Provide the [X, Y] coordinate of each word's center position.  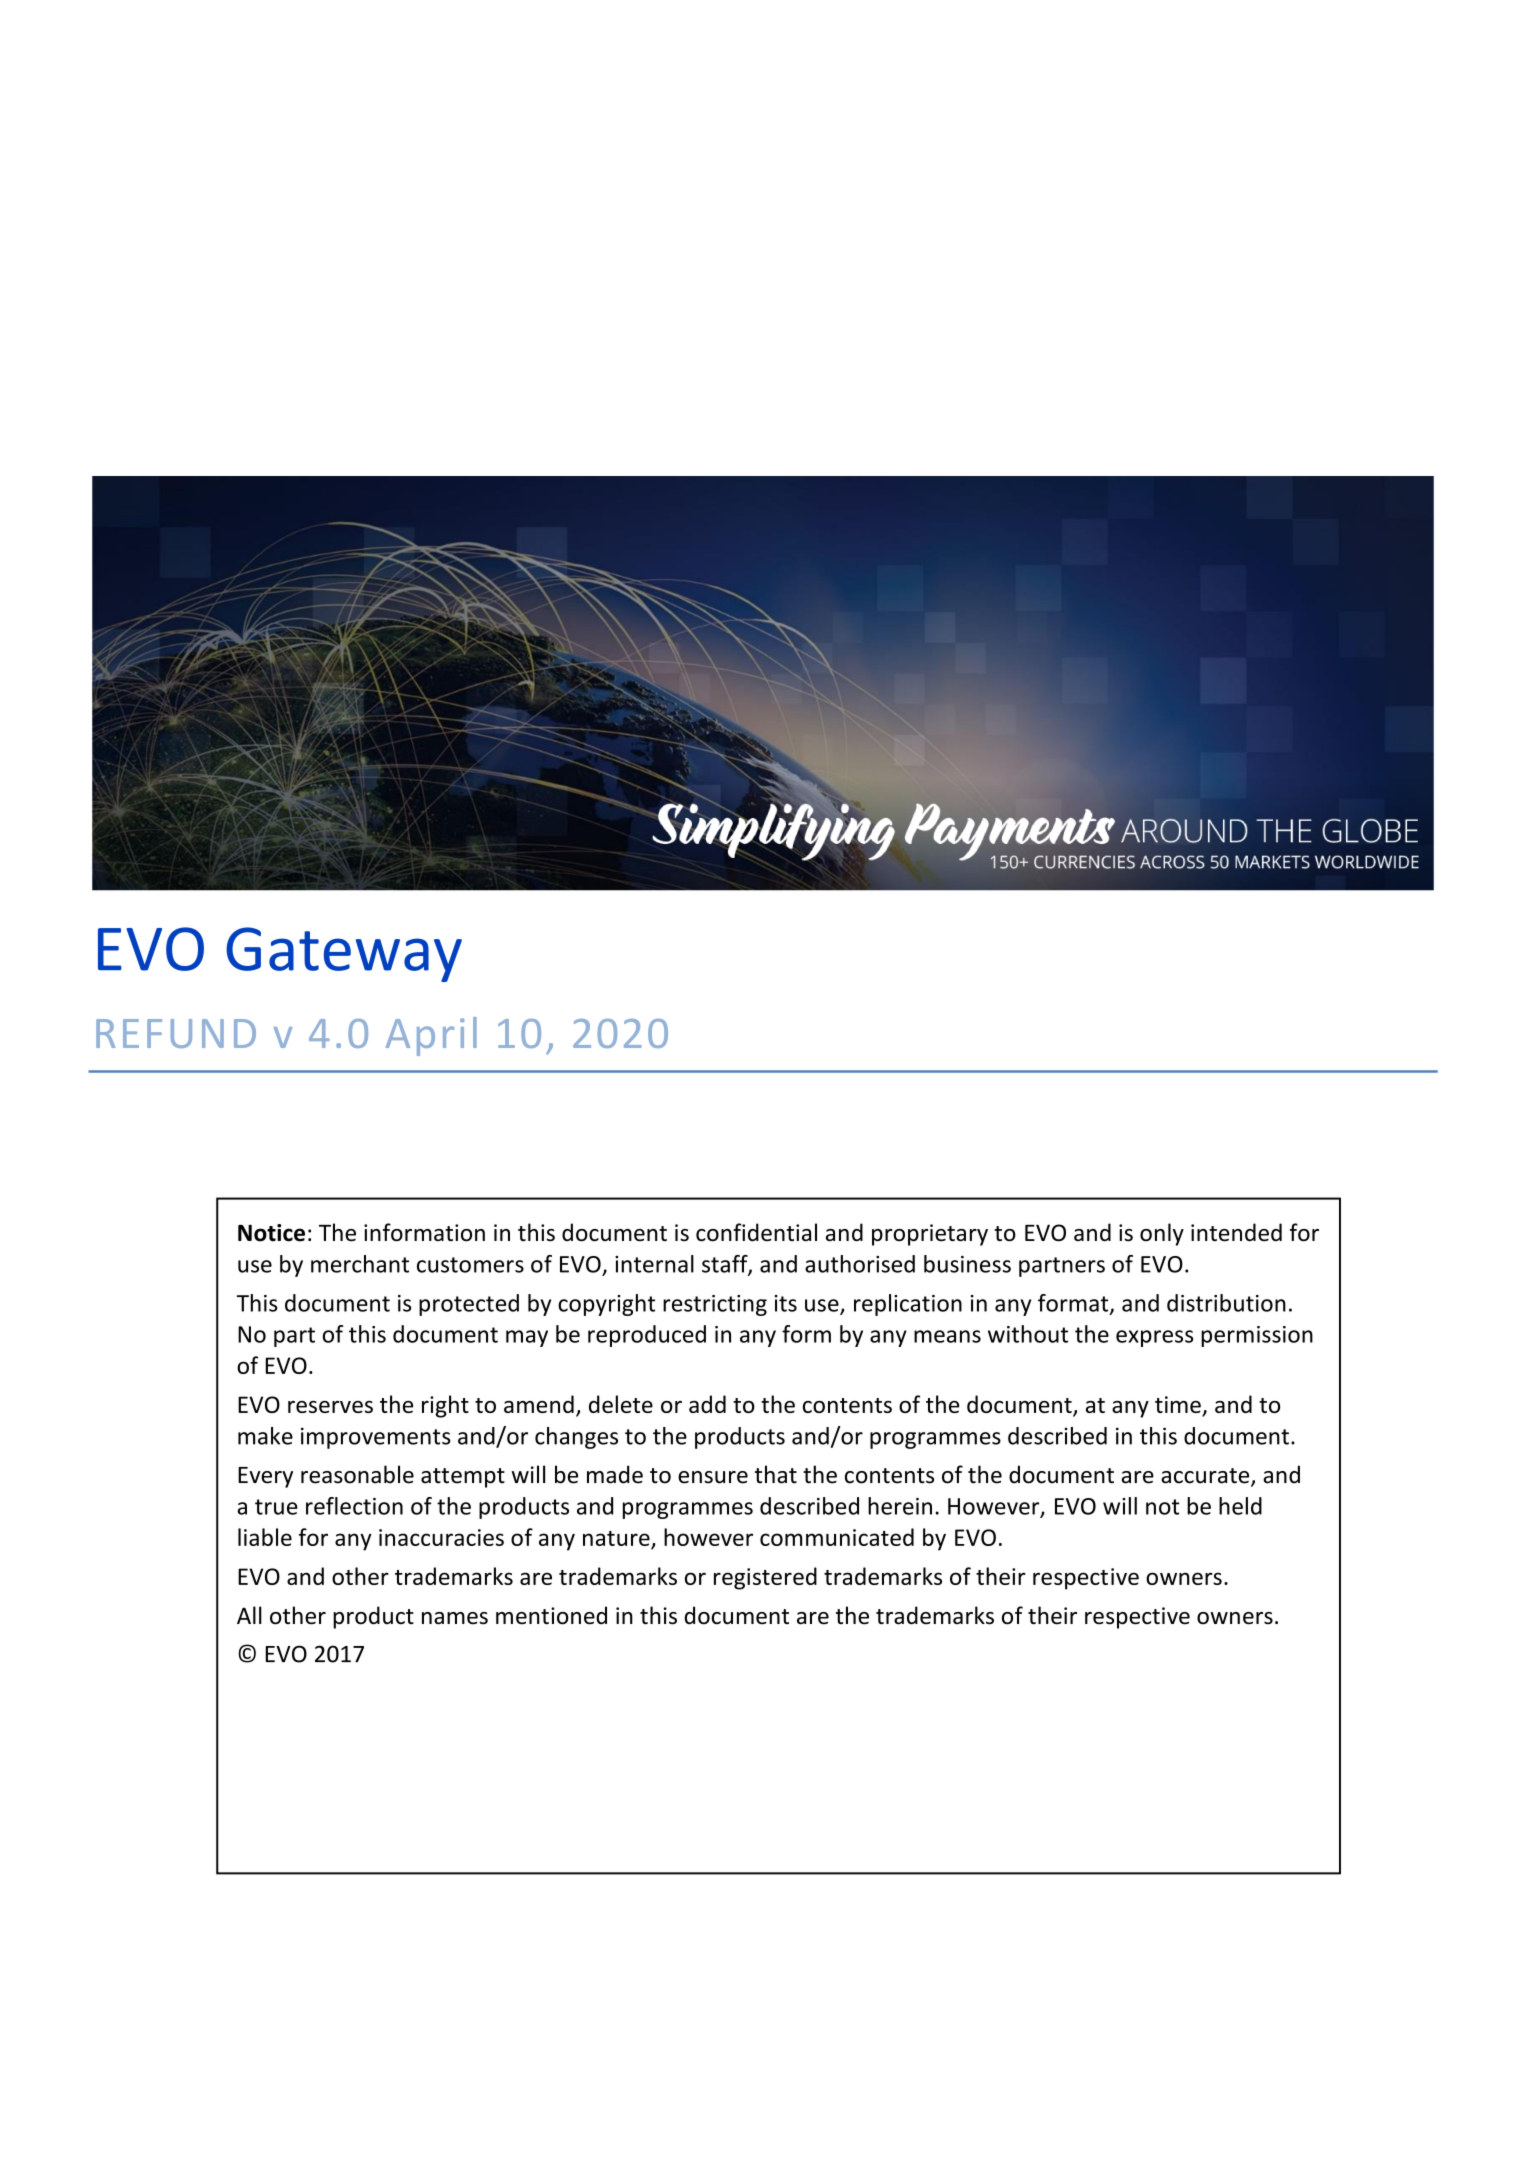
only [1162, 1234]
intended [1236, 1232]
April [431, 1036]
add [707, 1404]
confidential [756, 1232]
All [249, 1615]
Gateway [344, 954]
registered [765, 1578]
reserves [330, 1407]
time [1179, 1406]
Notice [271, 1233]
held [1240, 1506]
